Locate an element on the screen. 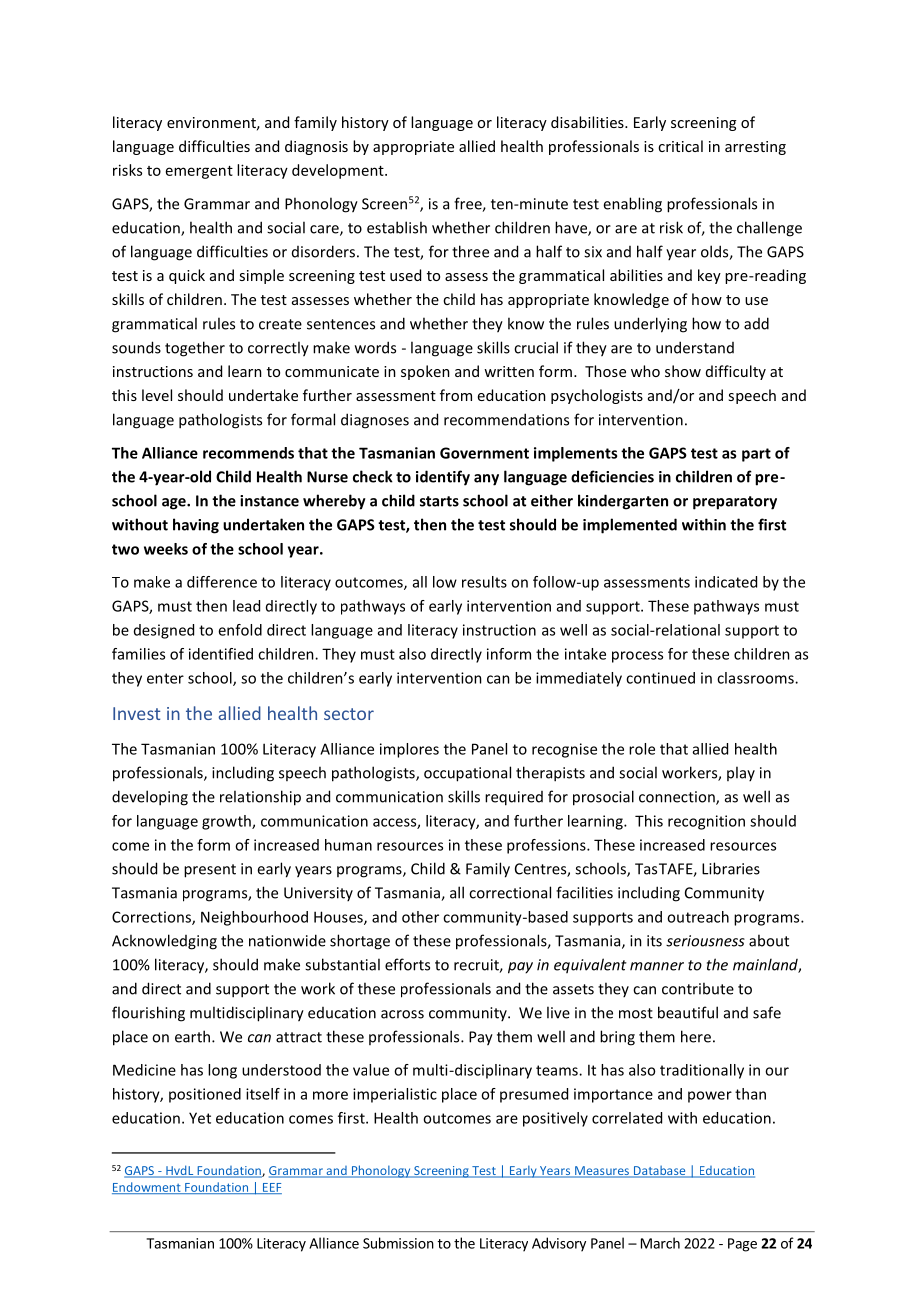 This screenshot has height=1307, width=924. present is located at coordinates (210, 871).
